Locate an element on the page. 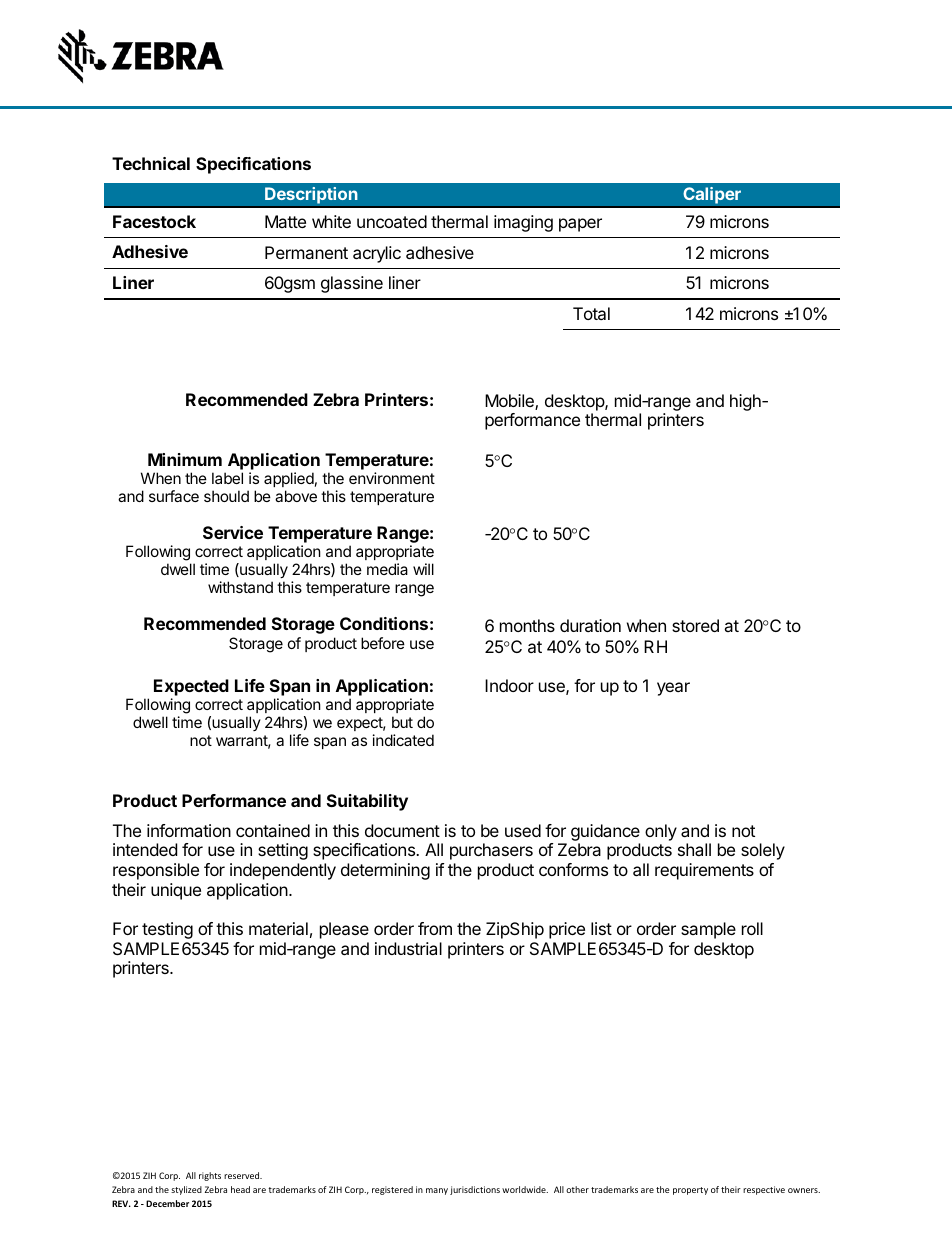 The image size is (952, 1233). withstand is located at coordinates (240, 587).
